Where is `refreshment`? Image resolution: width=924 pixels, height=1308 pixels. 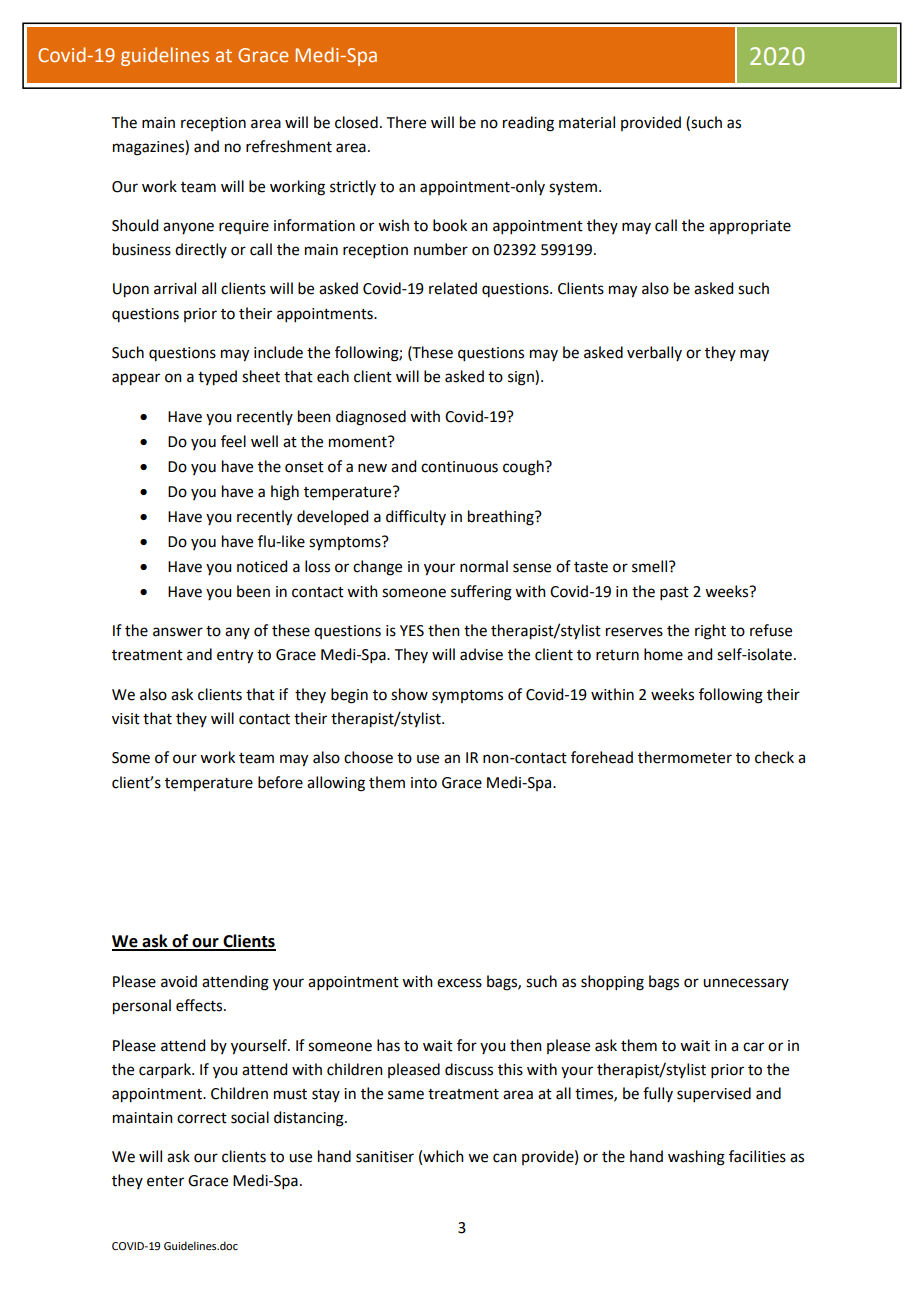 refreshment is located at coordinates (289, 146).
